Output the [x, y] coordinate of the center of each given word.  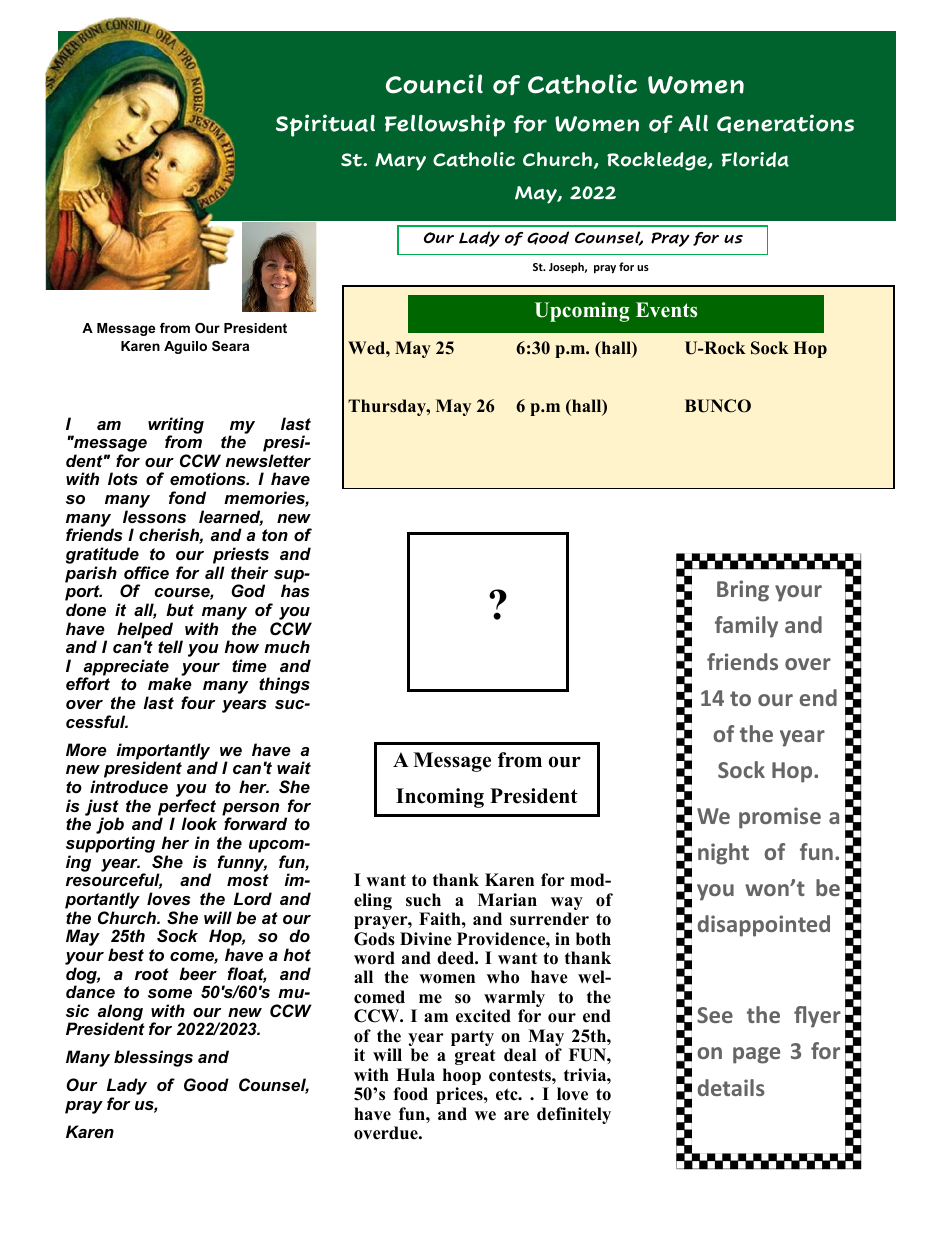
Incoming [440, 798]
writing [176, 426]
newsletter [268, 460]
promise [780, 818]
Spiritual [325, 125]
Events [666, 310]
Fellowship [445, 125]
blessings [153, 1058]
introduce [129, 786]
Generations [785, 123]
